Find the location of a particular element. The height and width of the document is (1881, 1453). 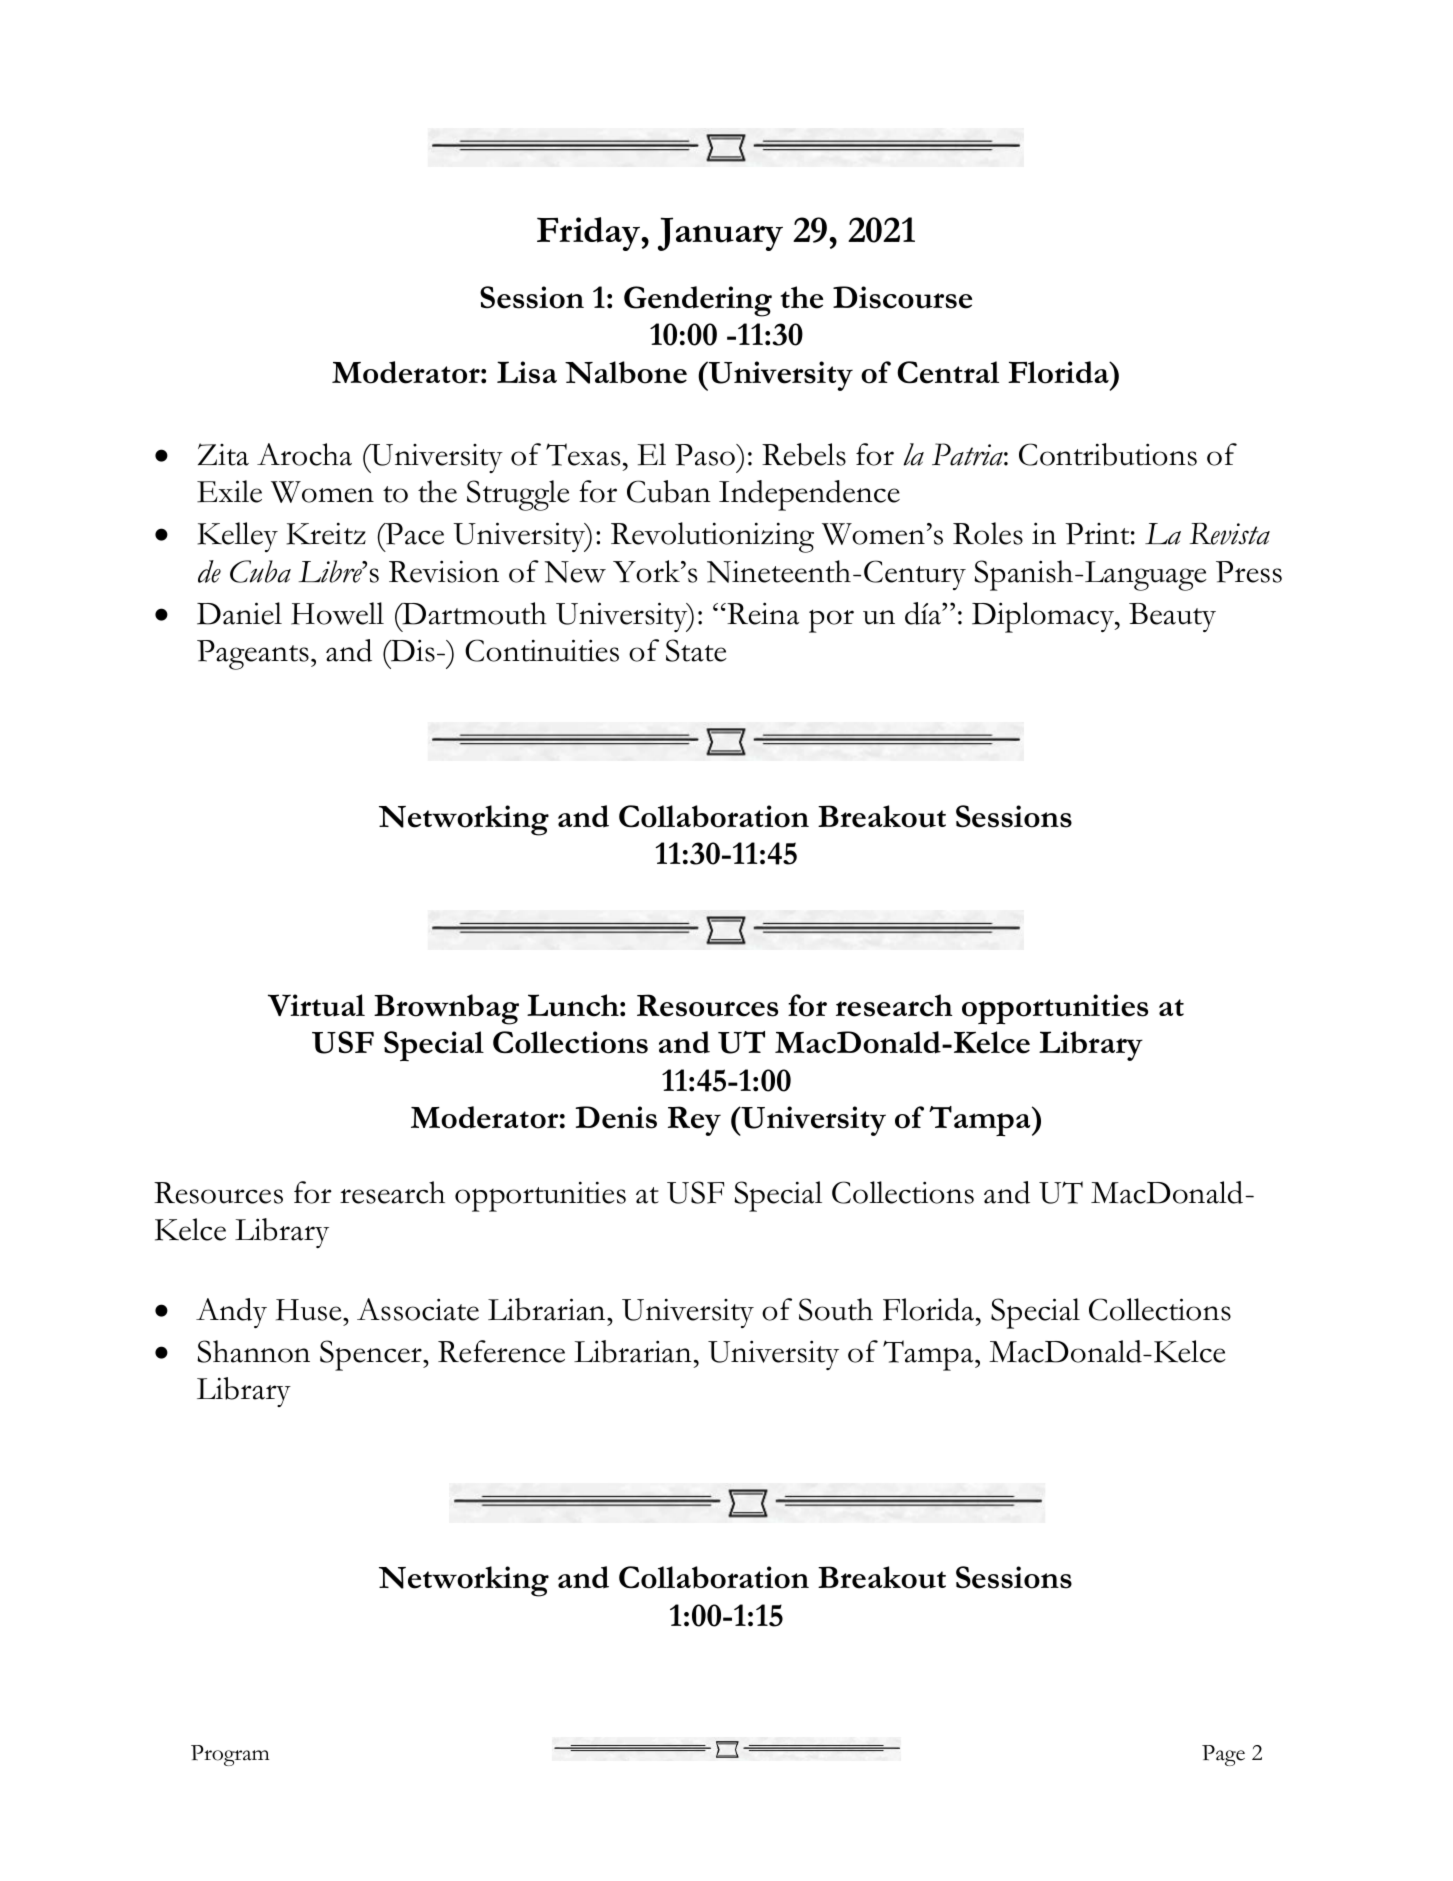

Lisa is located at coordinates (527, 372).
